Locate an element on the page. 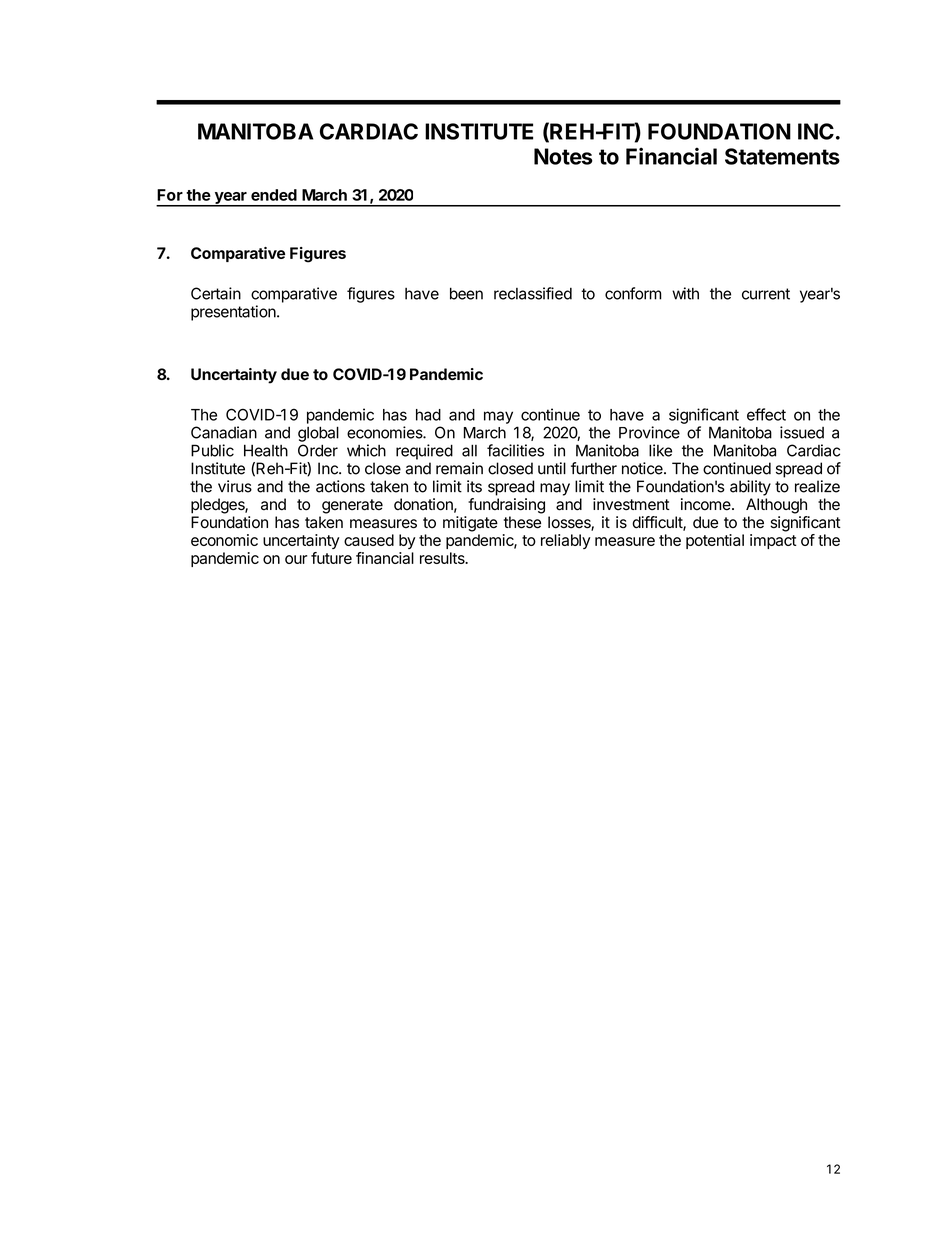 The image size is (952, 1233). current is located at coordinates (766, 294).
